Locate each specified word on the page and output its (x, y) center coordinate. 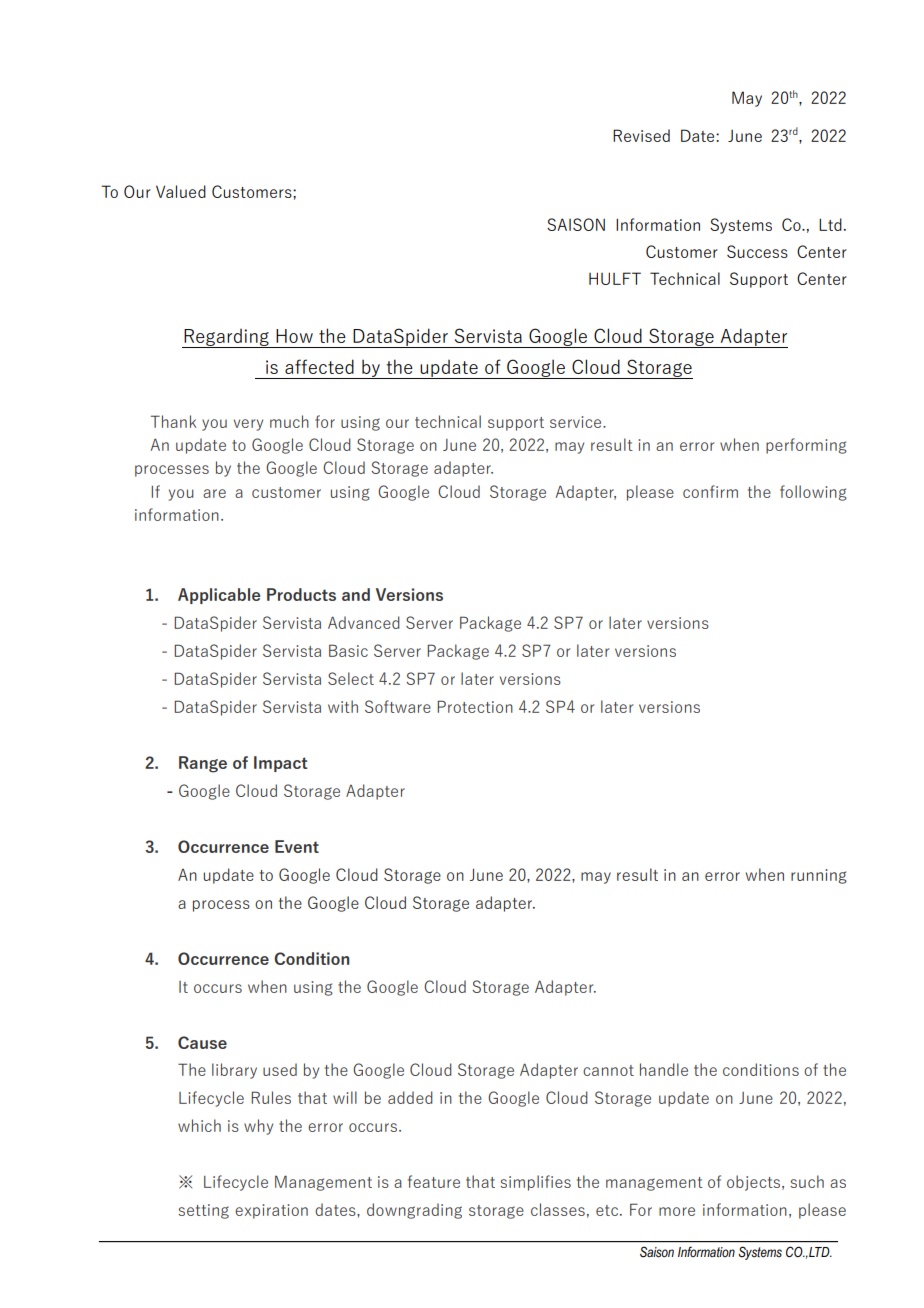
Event (297, 846)
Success (757, 251)
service (577, 422)
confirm (710, 491)
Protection (475, 706)
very (248, 425)
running (819, 876)
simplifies (535, 1183)
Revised (641, 135)
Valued (181, 191)
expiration (271, 1211)
